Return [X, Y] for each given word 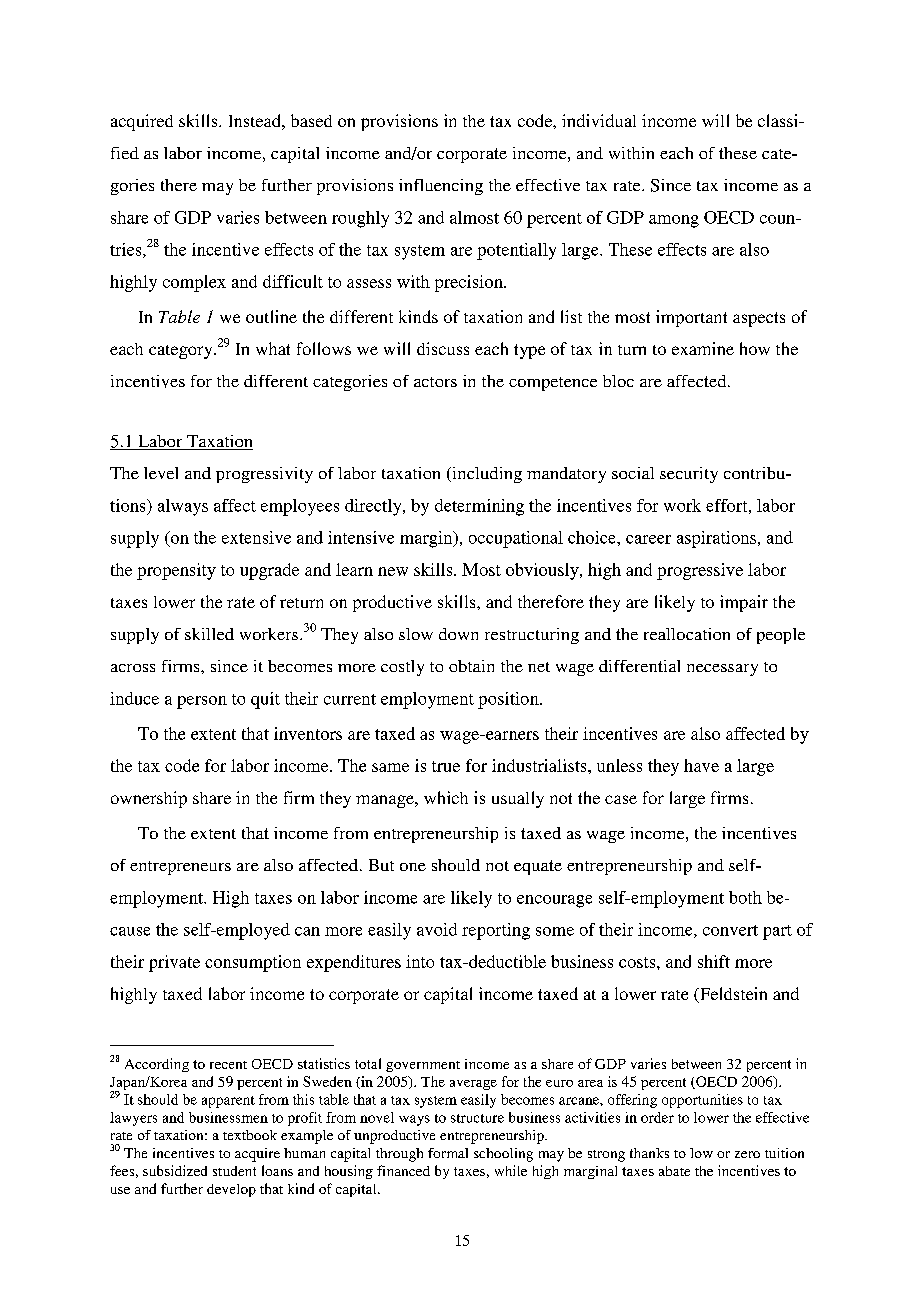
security [689, 475]
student [234, 1171]
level [161, 473]
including [486, 475]
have [701, 765]
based [311, 120]
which [446, 797]
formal [448, 1153]
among [674, 221]
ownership [149, 799]
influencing [441, 187]
